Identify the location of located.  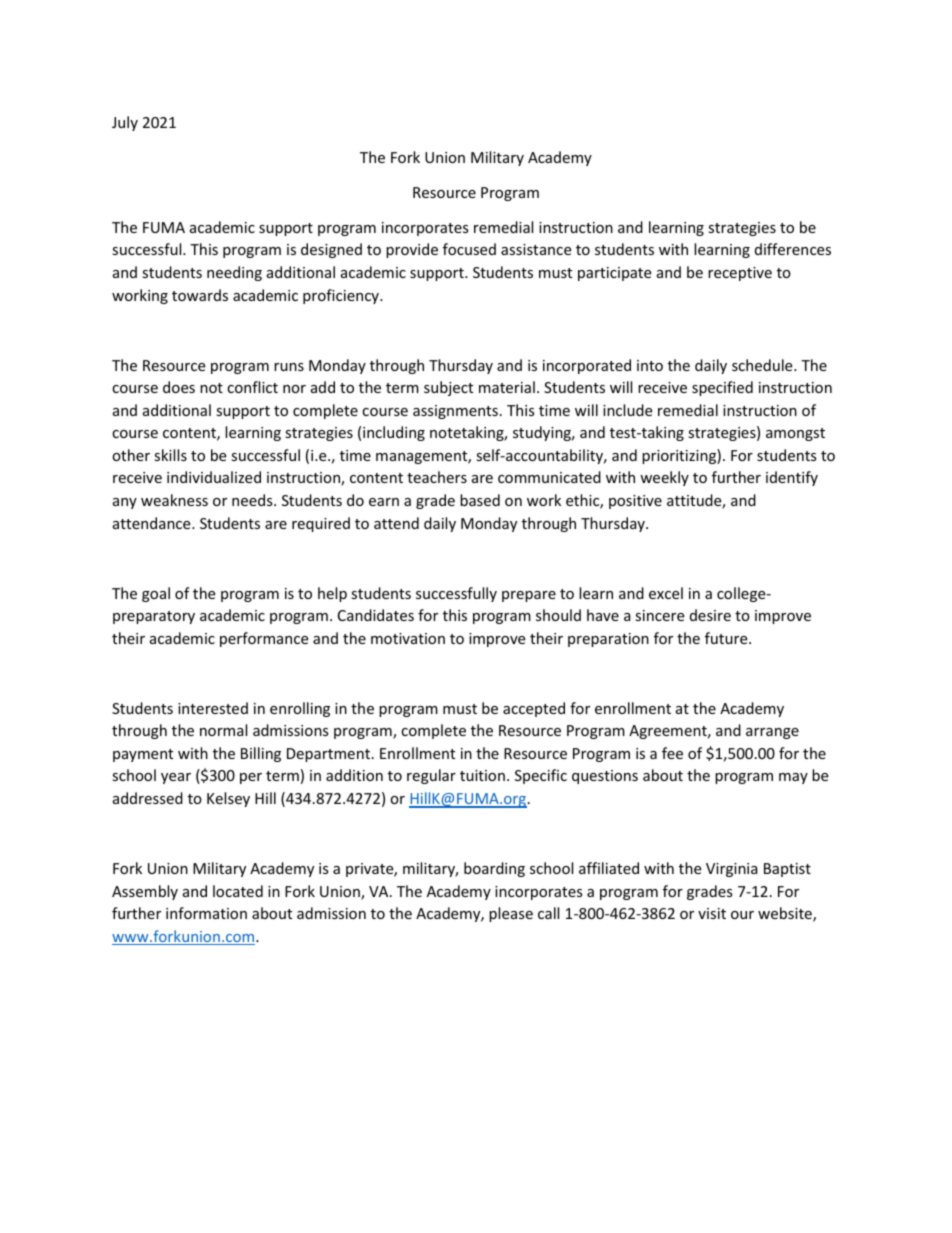
(238, 891).
